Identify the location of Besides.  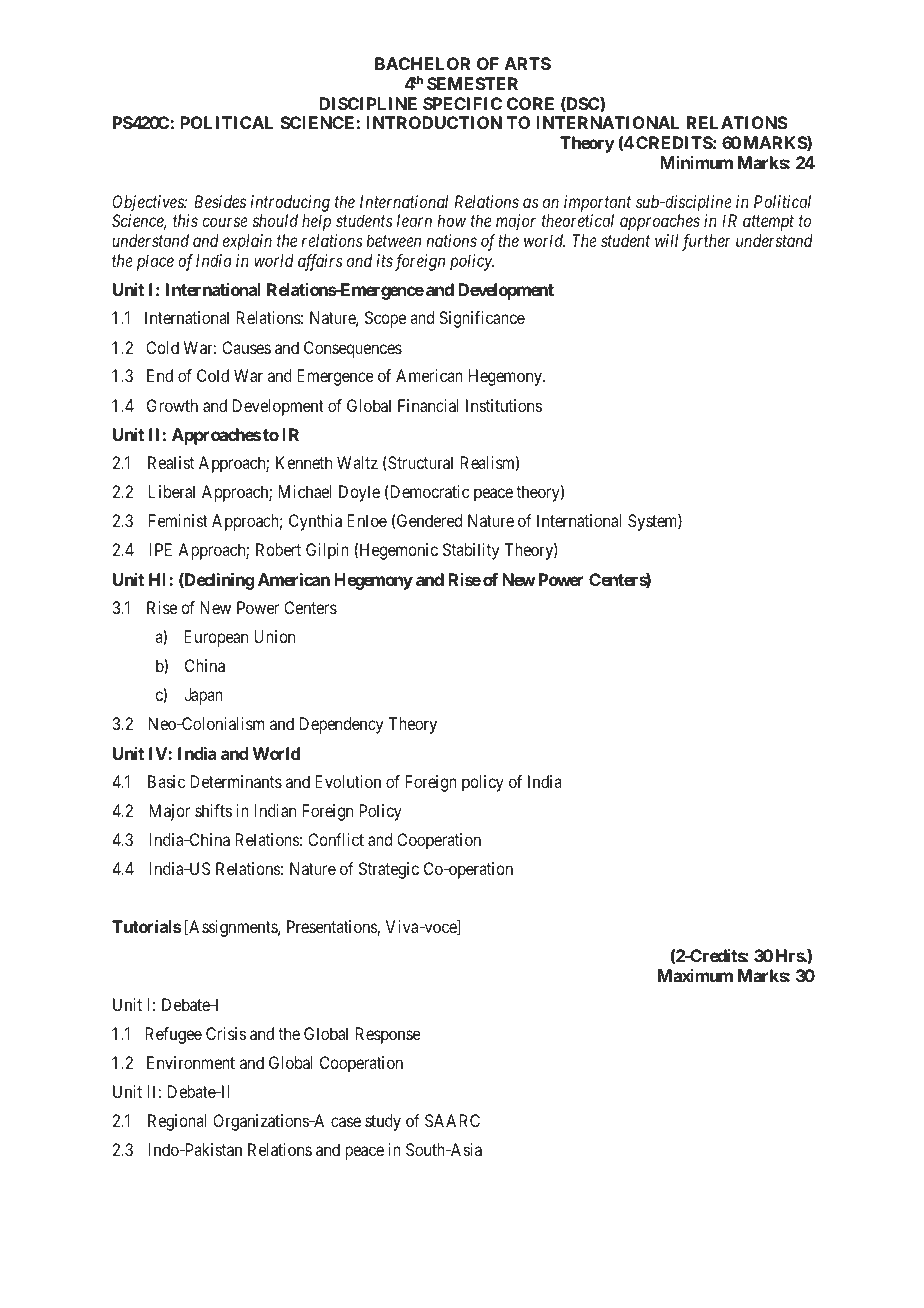
(220, 201).
